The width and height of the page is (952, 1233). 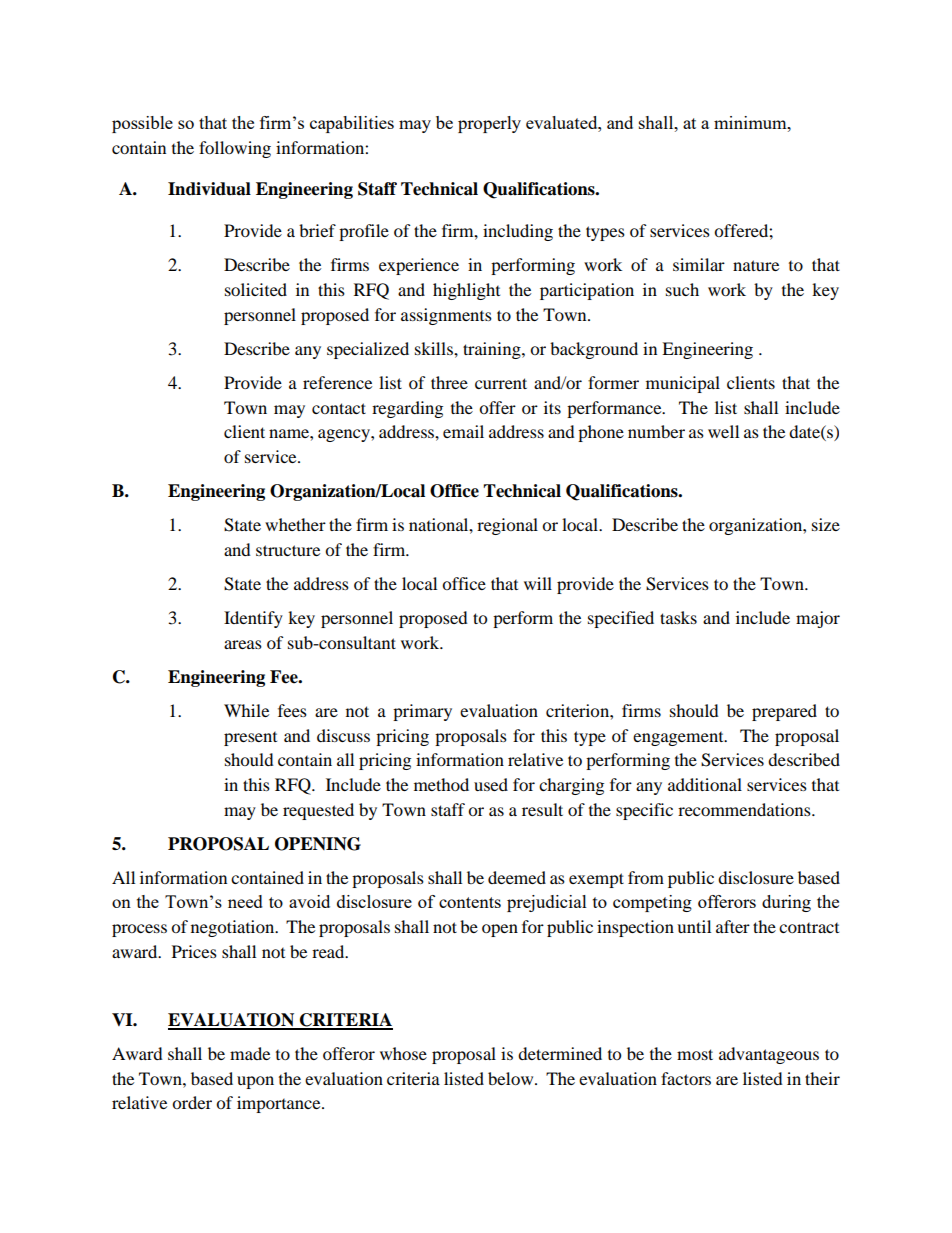 I want to click on upon, so click(x=255, y=1082).
